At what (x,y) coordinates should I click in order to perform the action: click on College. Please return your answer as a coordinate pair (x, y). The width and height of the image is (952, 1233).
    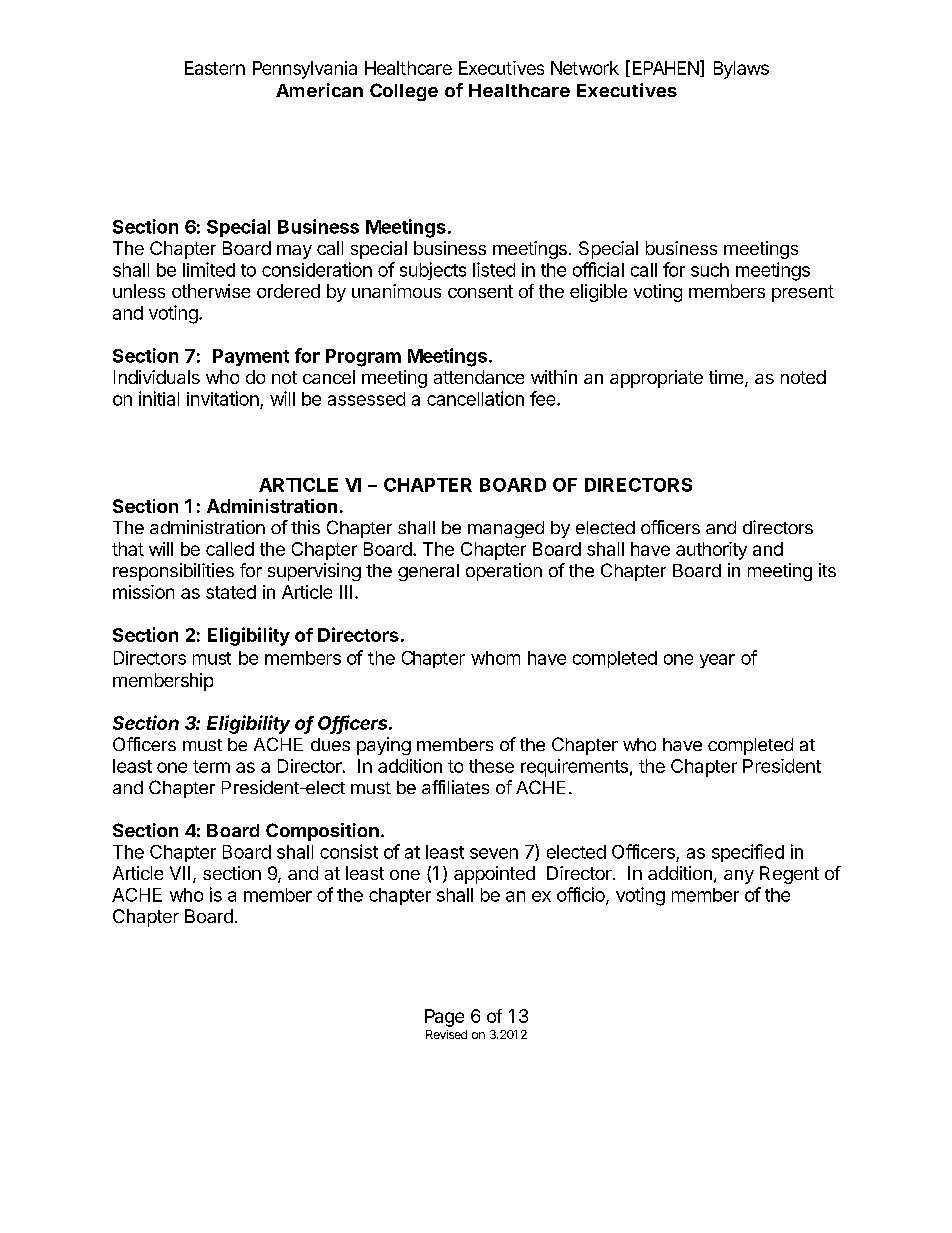
    Looking at the image, I should click on (404, 92).
